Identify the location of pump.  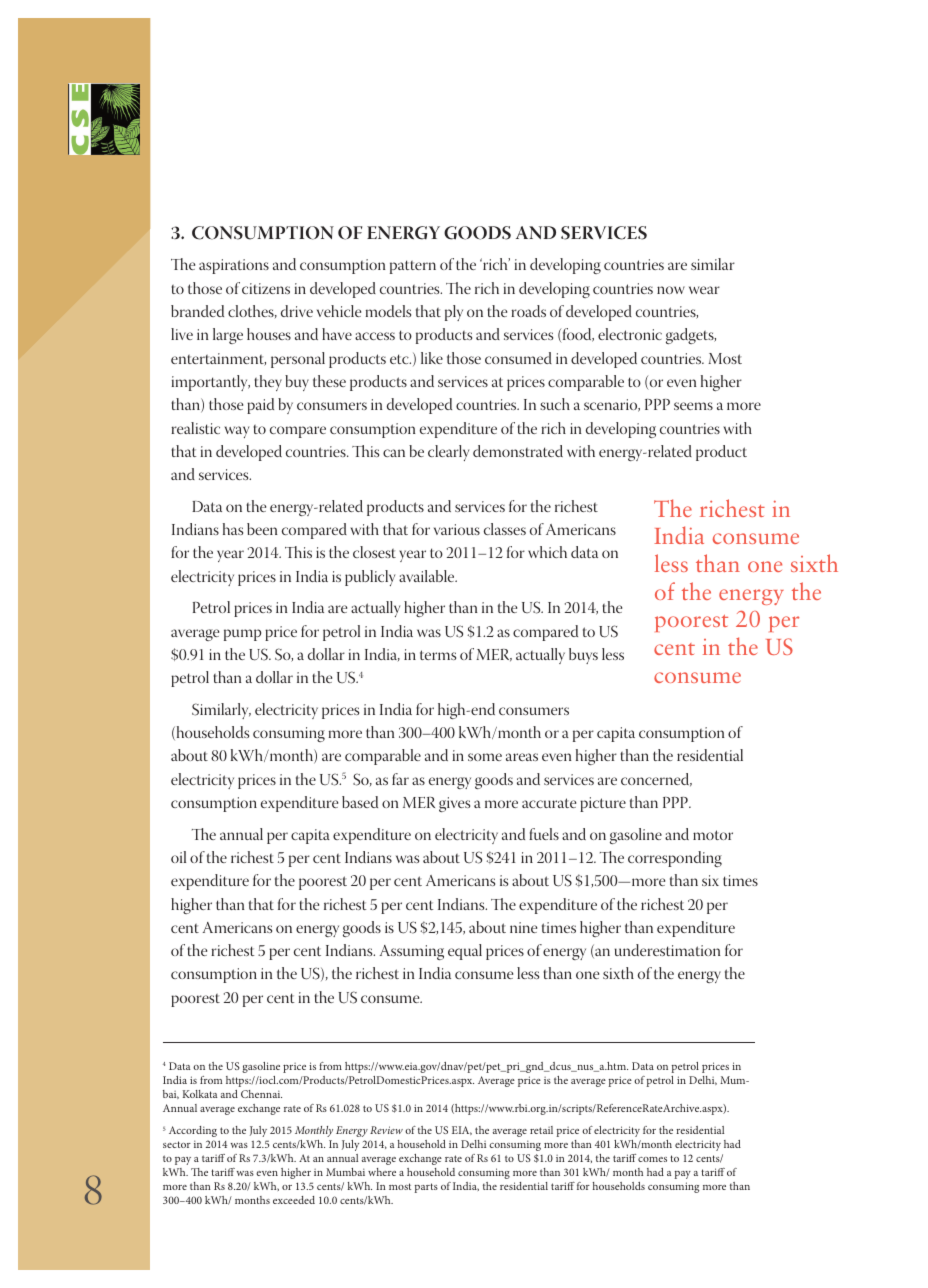
(242, 635).
